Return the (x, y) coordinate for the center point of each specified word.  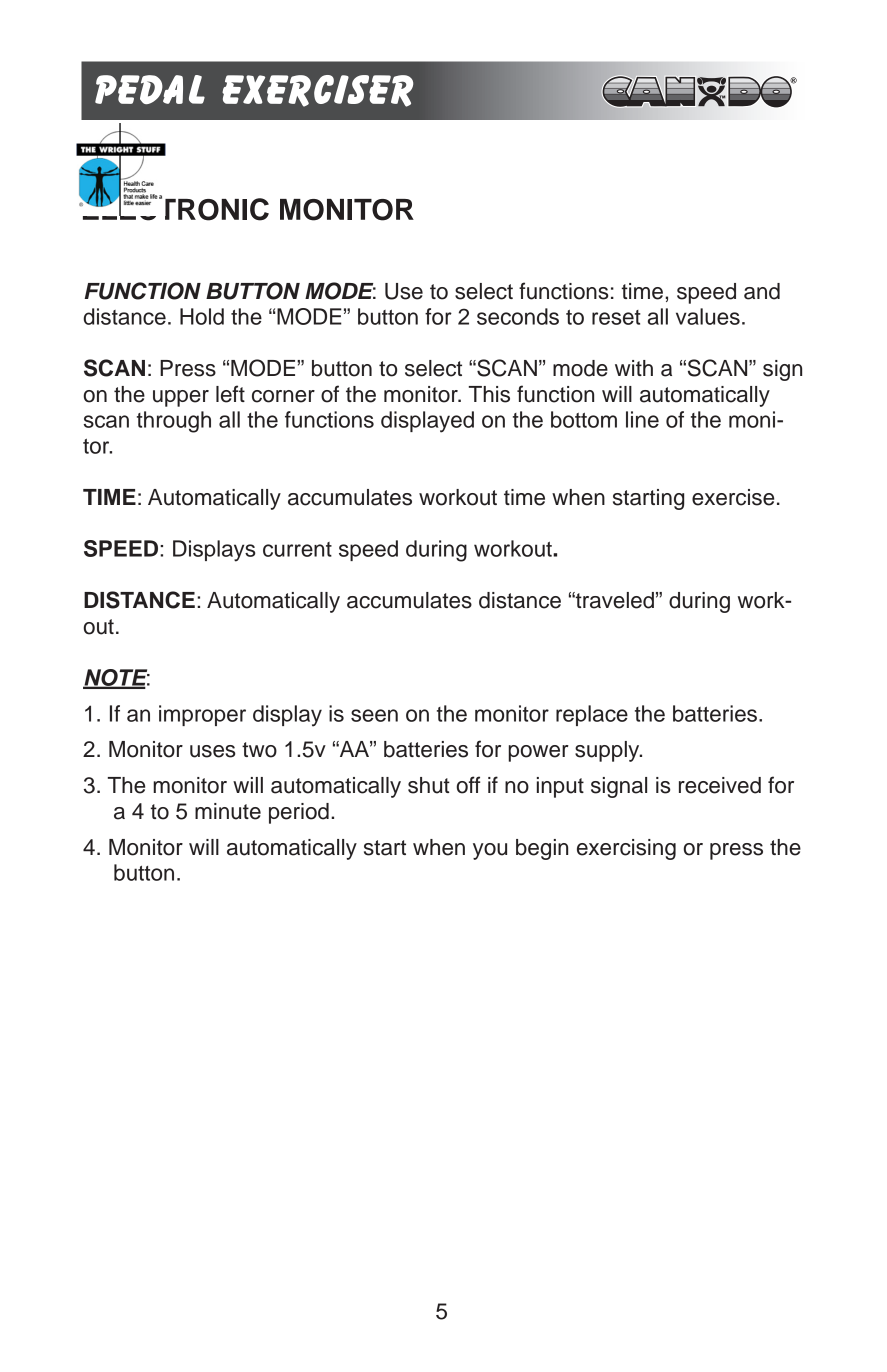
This (489, 394)
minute (228, 811)
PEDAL (150, 89)
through (174, 422)
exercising (626, 849)
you (490, 851)
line (642, 419)
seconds (518, 316)
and (762, 291)
